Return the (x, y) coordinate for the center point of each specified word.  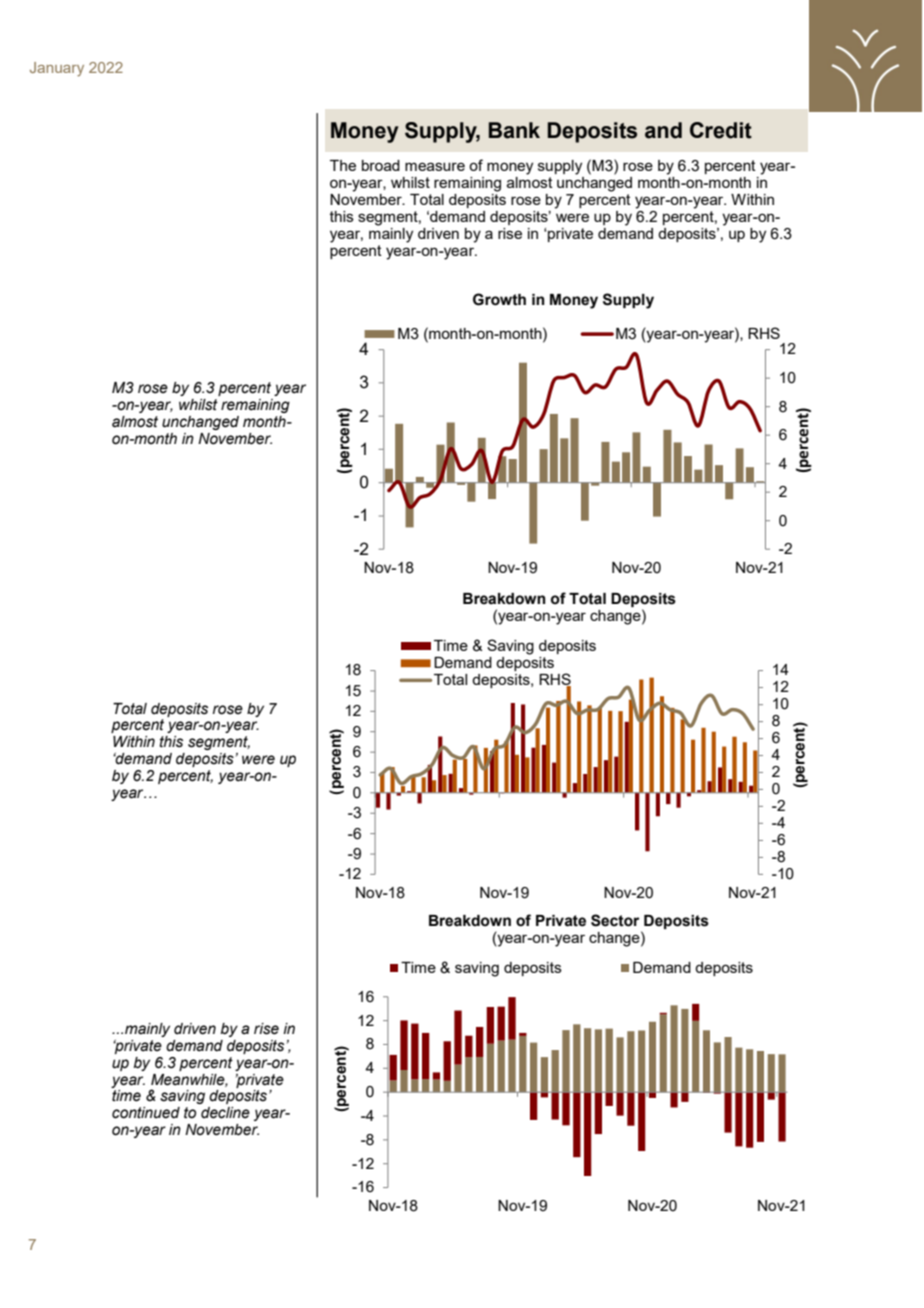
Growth (499, 299)
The (343, 165)
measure (435, 166)
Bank (514, 130)
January (57, 69)
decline (225, 1113)
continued (146, 1113)
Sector (615, 920)
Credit (721, 130)
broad (381, 165)
